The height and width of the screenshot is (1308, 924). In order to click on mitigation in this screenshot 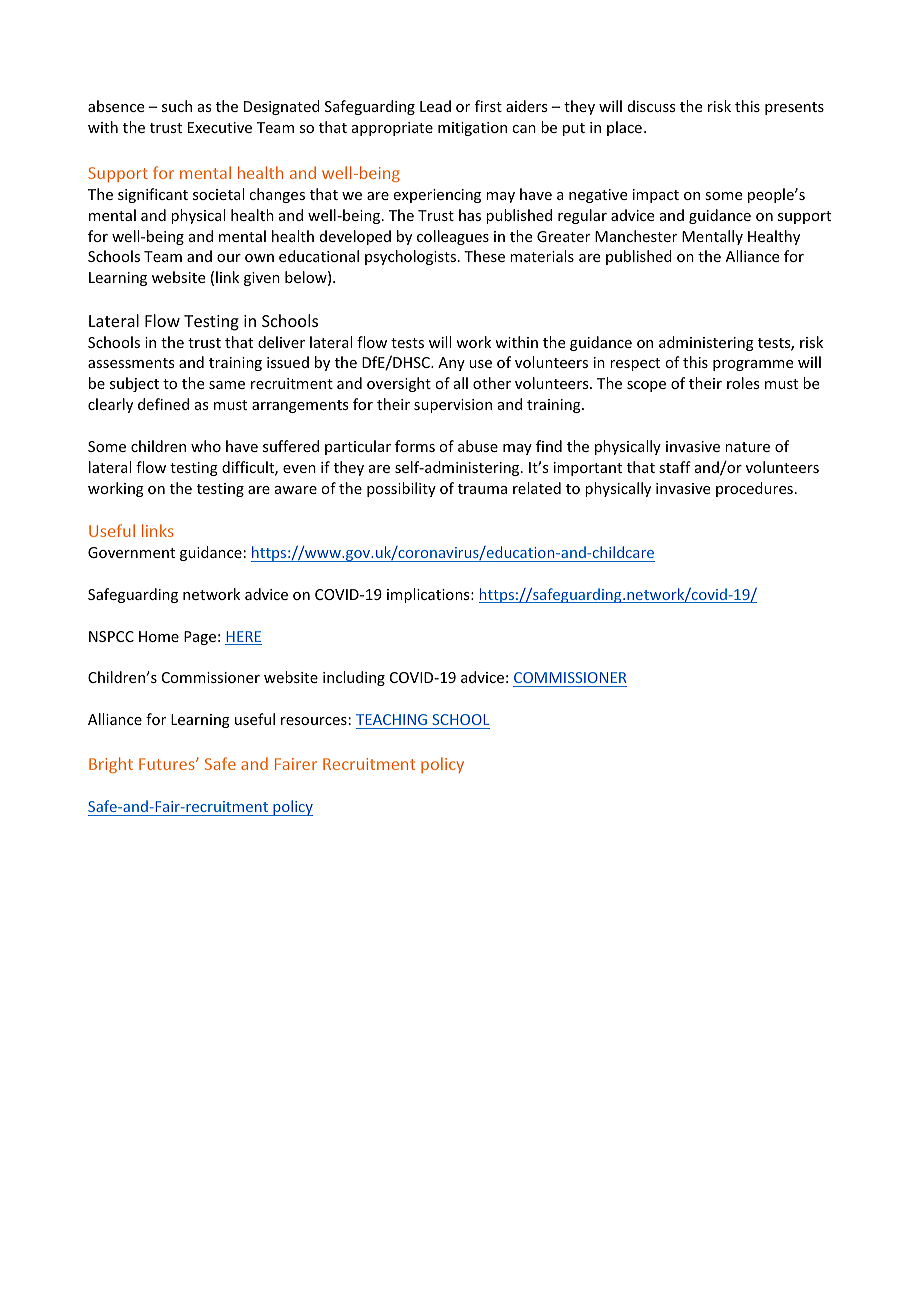, I will do `click(472, 129)`.
